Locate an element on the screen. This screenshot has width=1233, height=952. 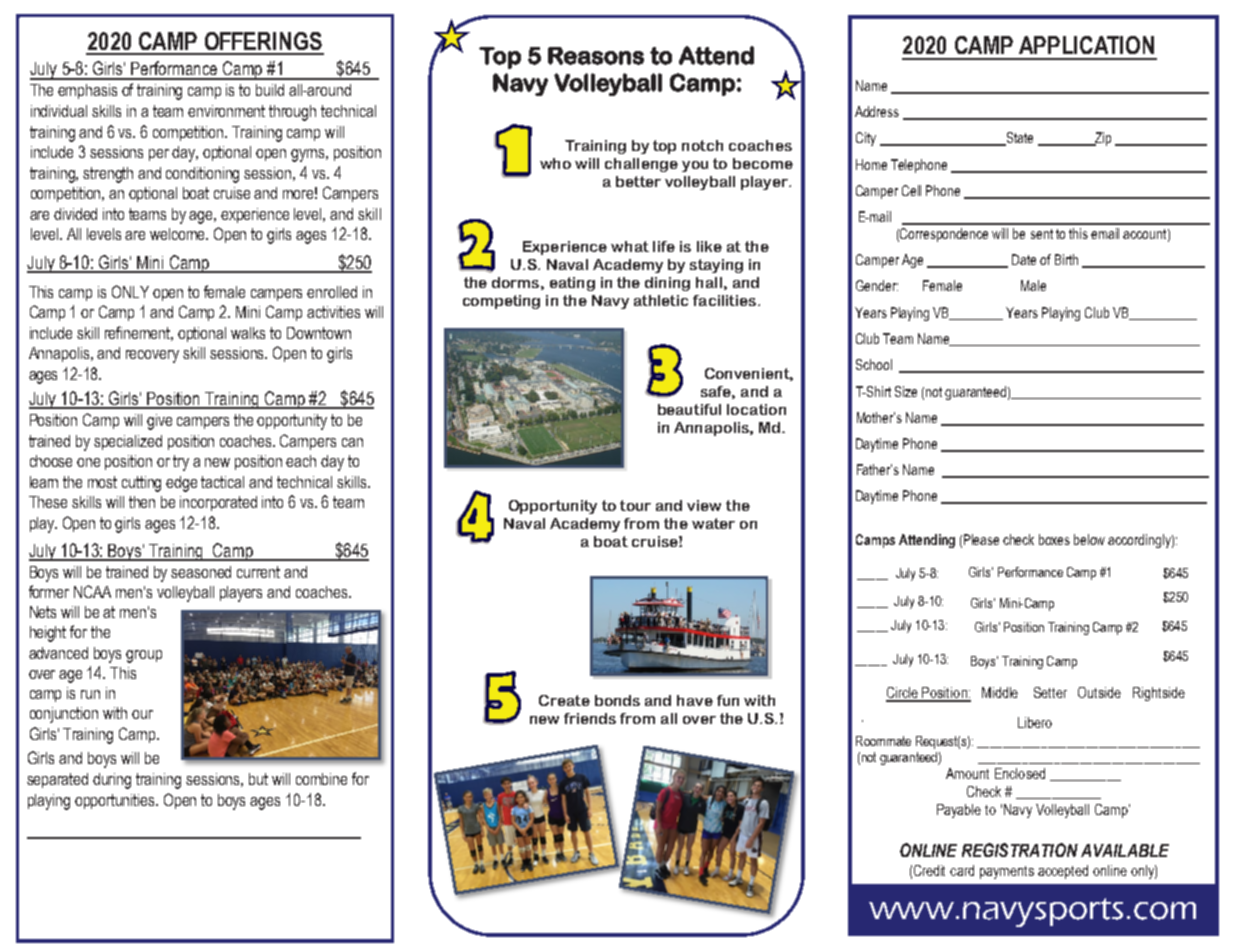
beautiful is located at coordinates (689, 409).
